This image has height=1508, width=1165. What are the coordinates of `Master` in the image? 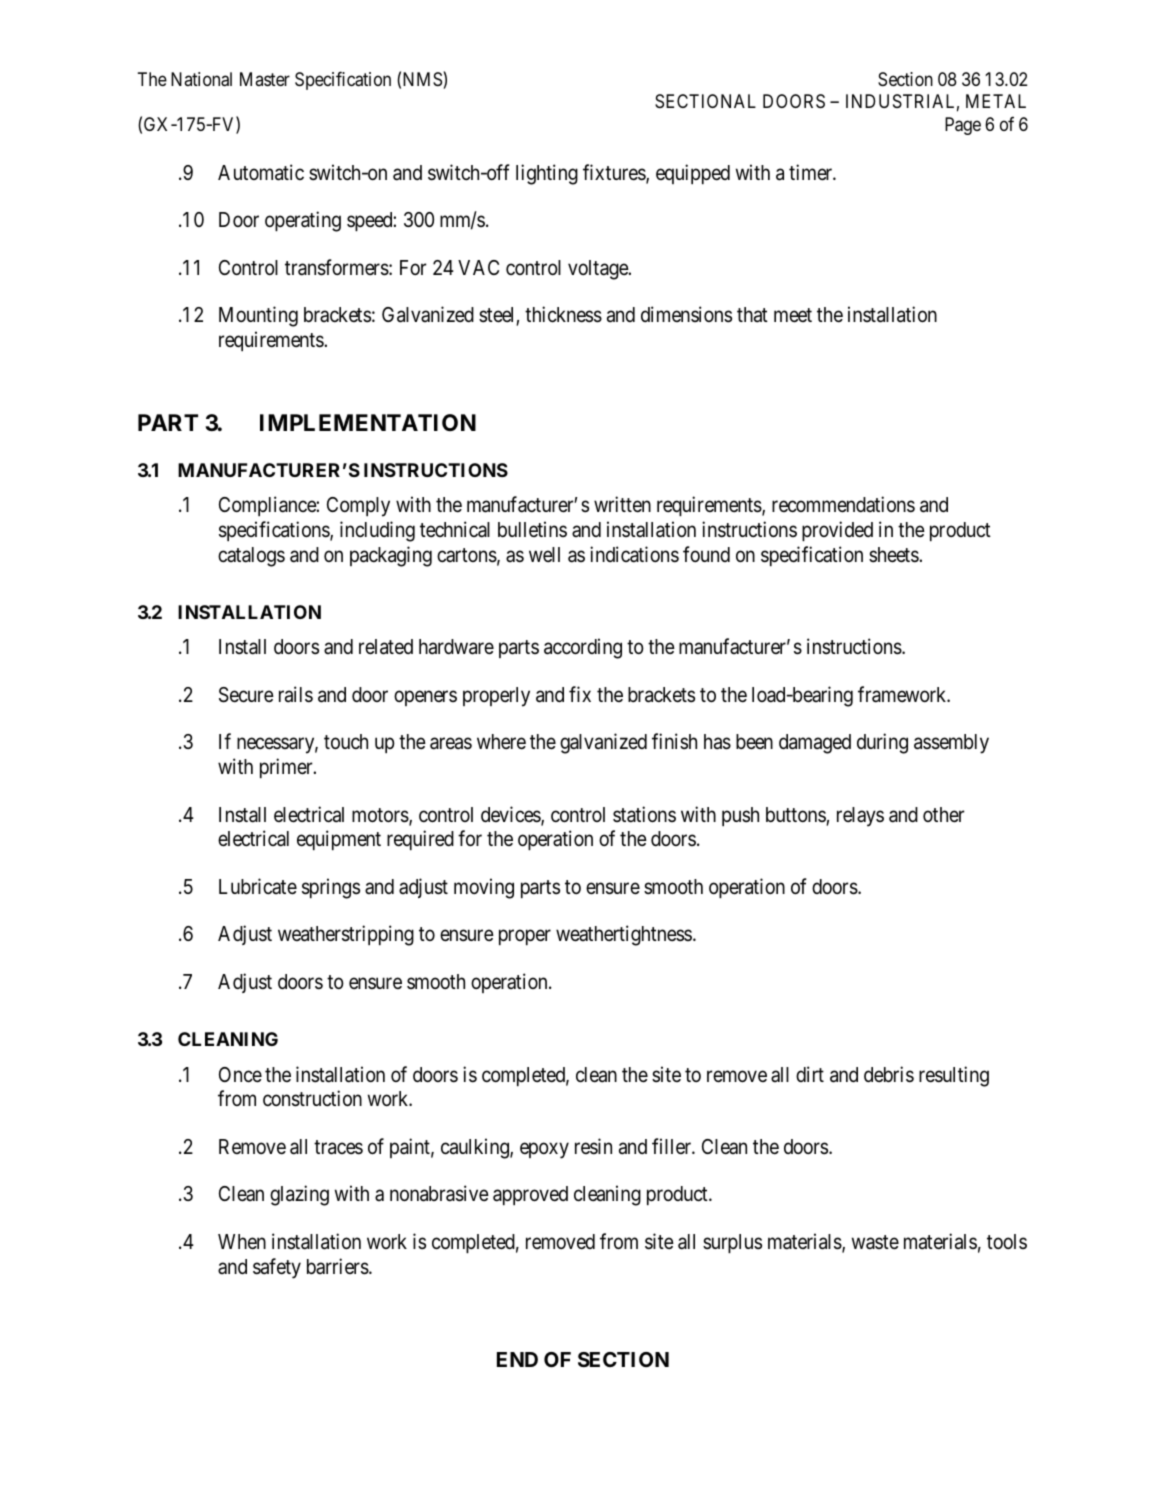 It's located at (265, 79).
